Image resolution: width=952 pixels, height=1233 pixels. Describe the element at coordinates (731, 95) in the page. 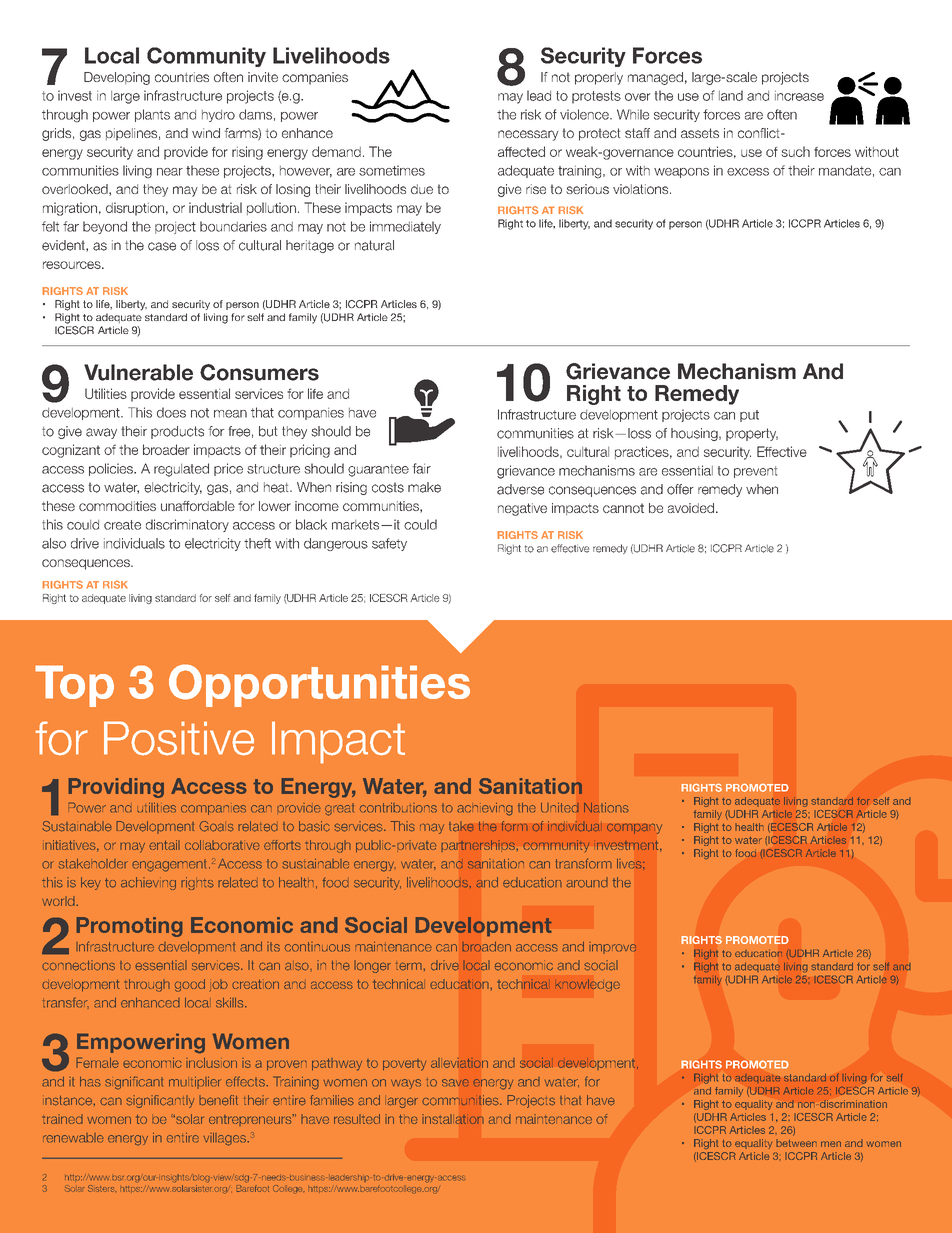

I see `land` at that location.
